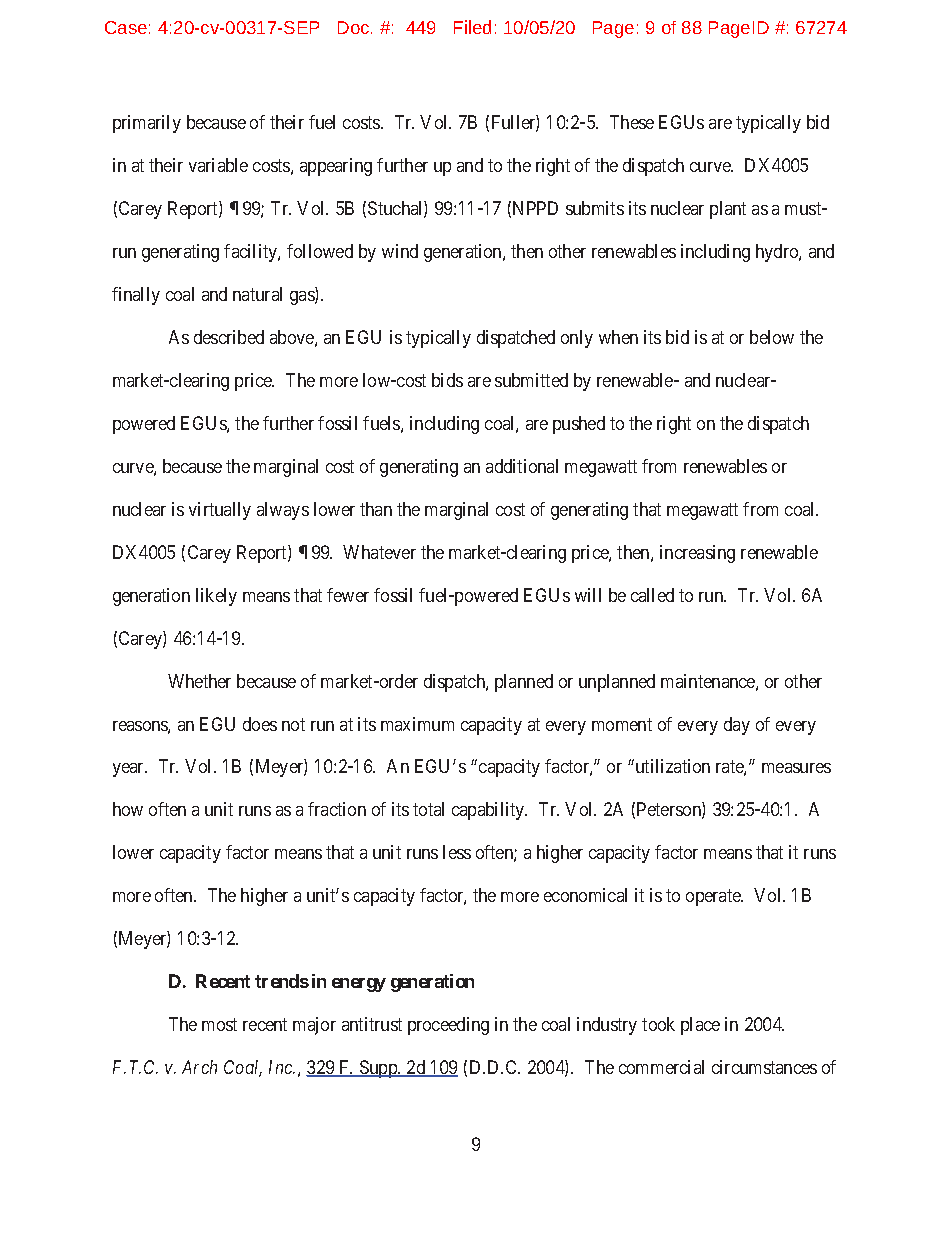  Describe the element at coordinates (632, 122) in the image. I see `These` at that location.
